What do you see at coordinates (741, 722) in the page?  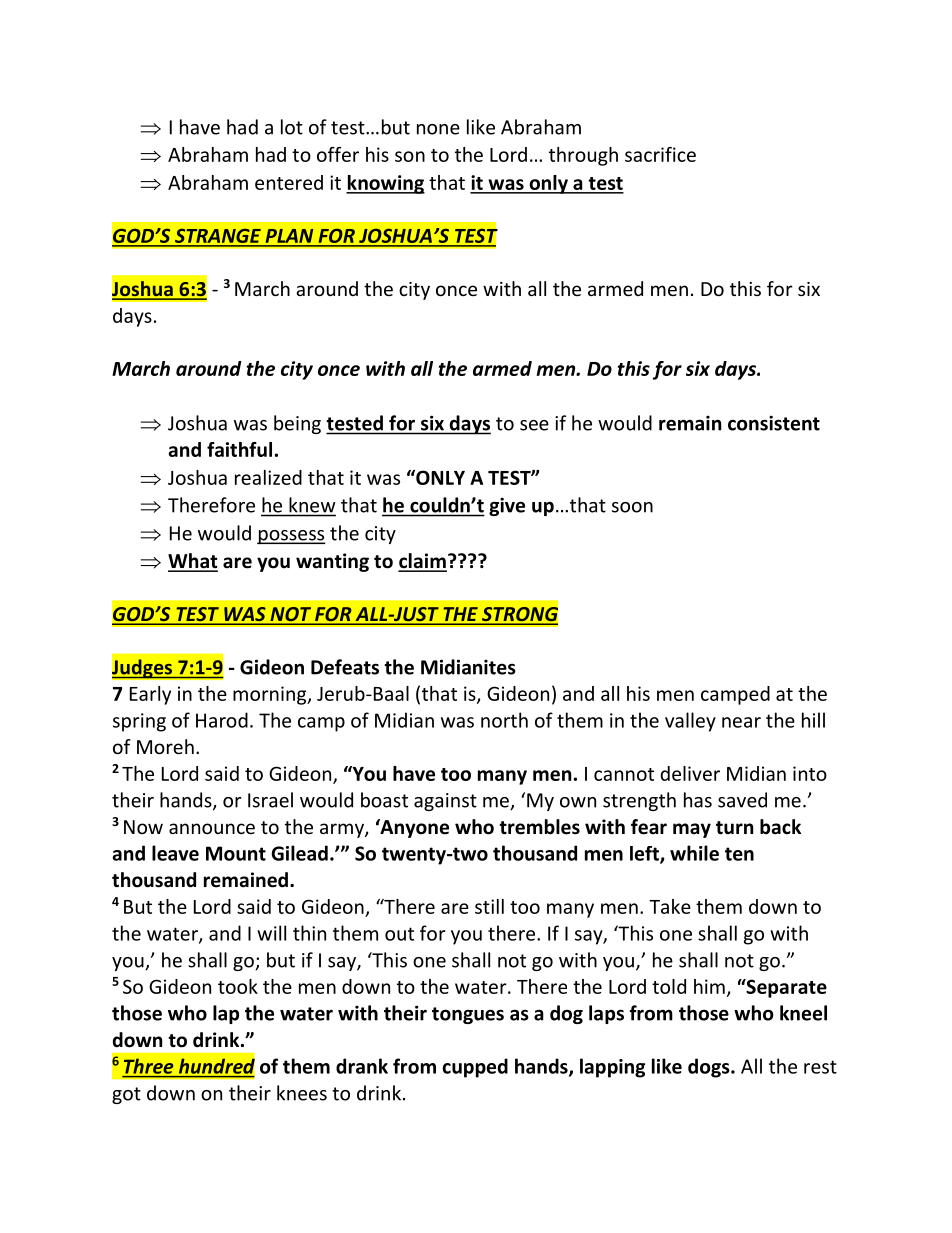 I see `near` at bounding box center [741, 722].
